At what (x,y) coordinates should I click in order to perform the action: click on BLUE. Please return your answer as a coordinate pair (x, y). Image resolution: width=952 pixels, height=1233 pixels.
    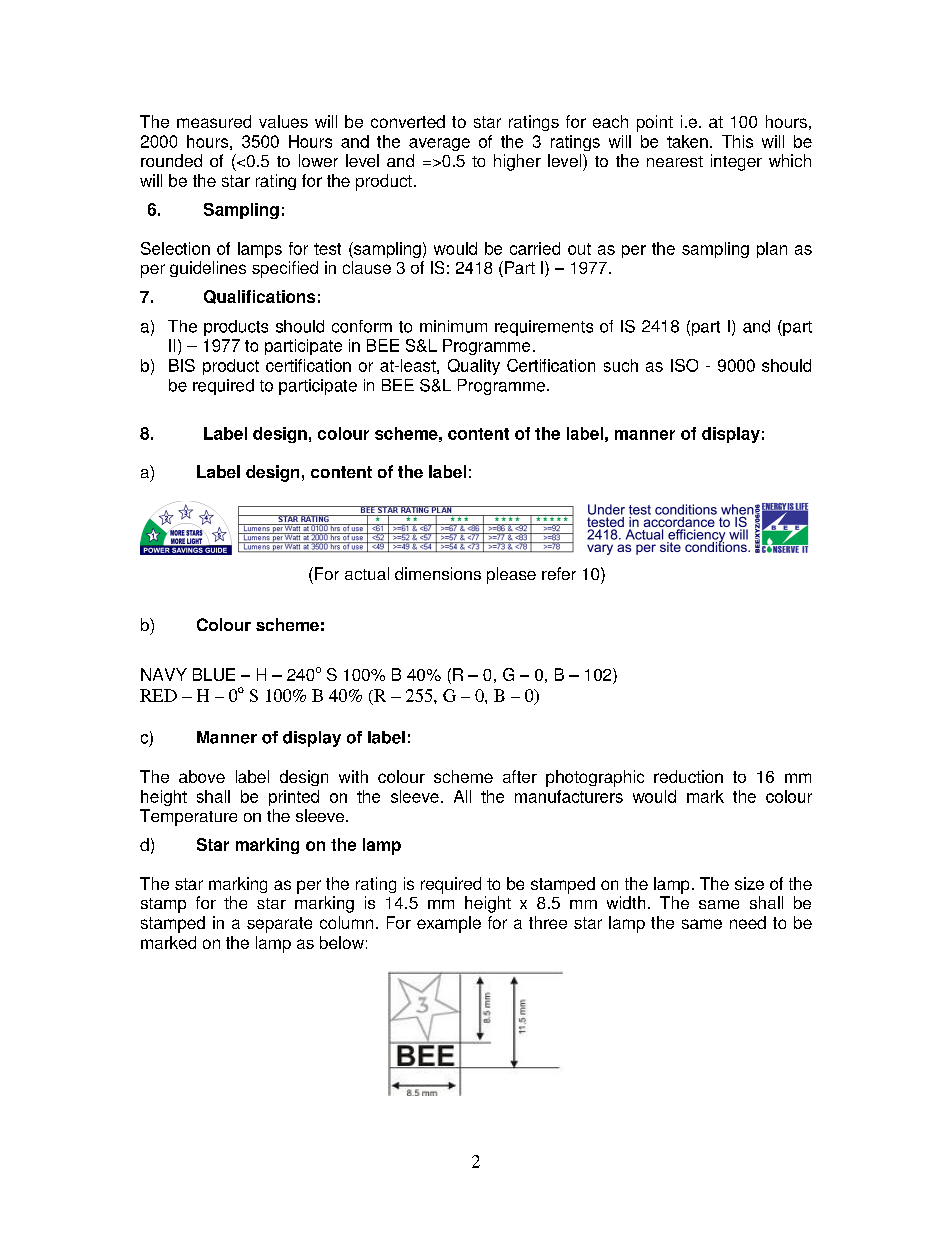
    Looking at the image, I should click on (214, 674).
